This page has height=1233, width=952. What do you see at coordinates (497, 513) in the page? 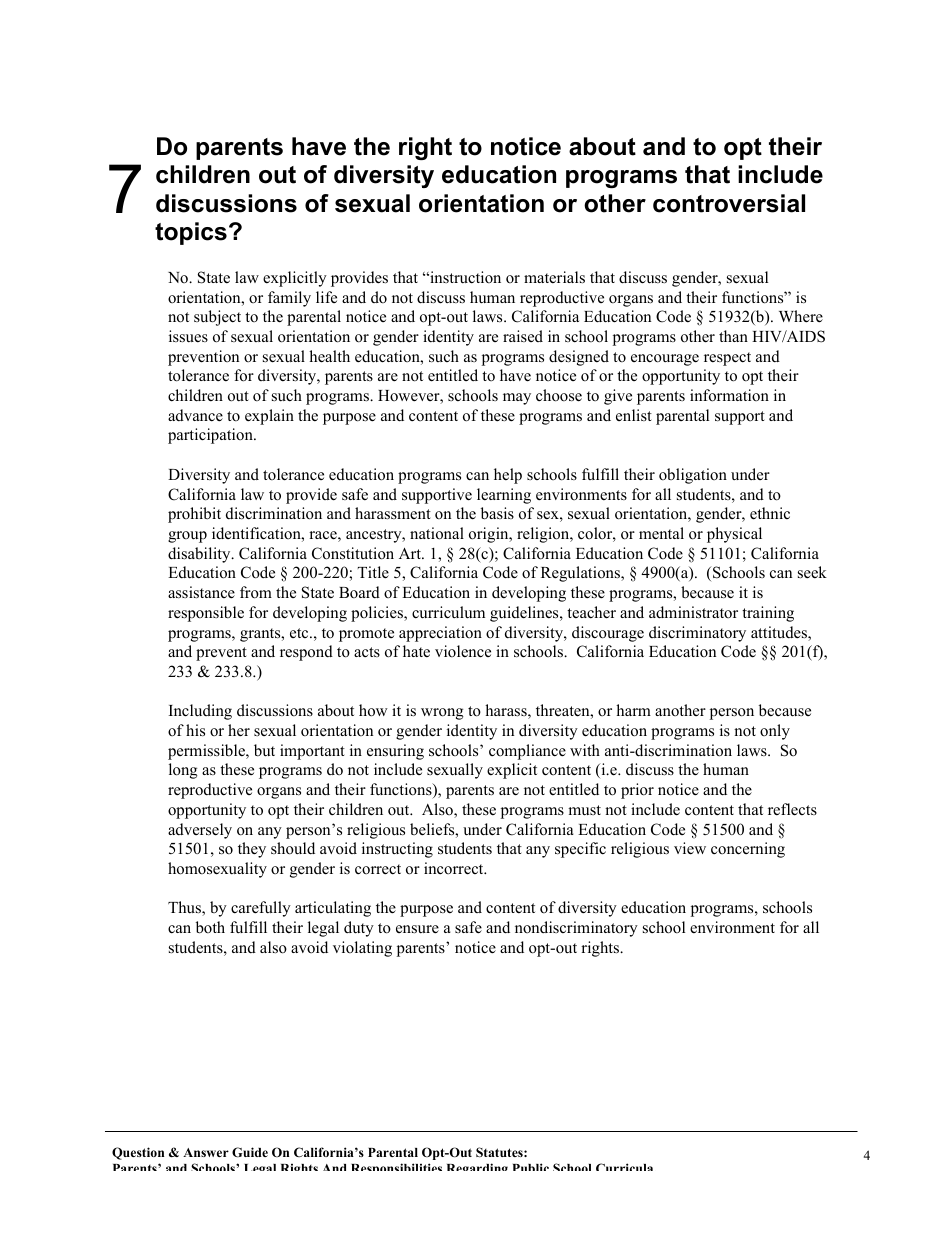
I see `basis` at bounding box center [497, 513].
